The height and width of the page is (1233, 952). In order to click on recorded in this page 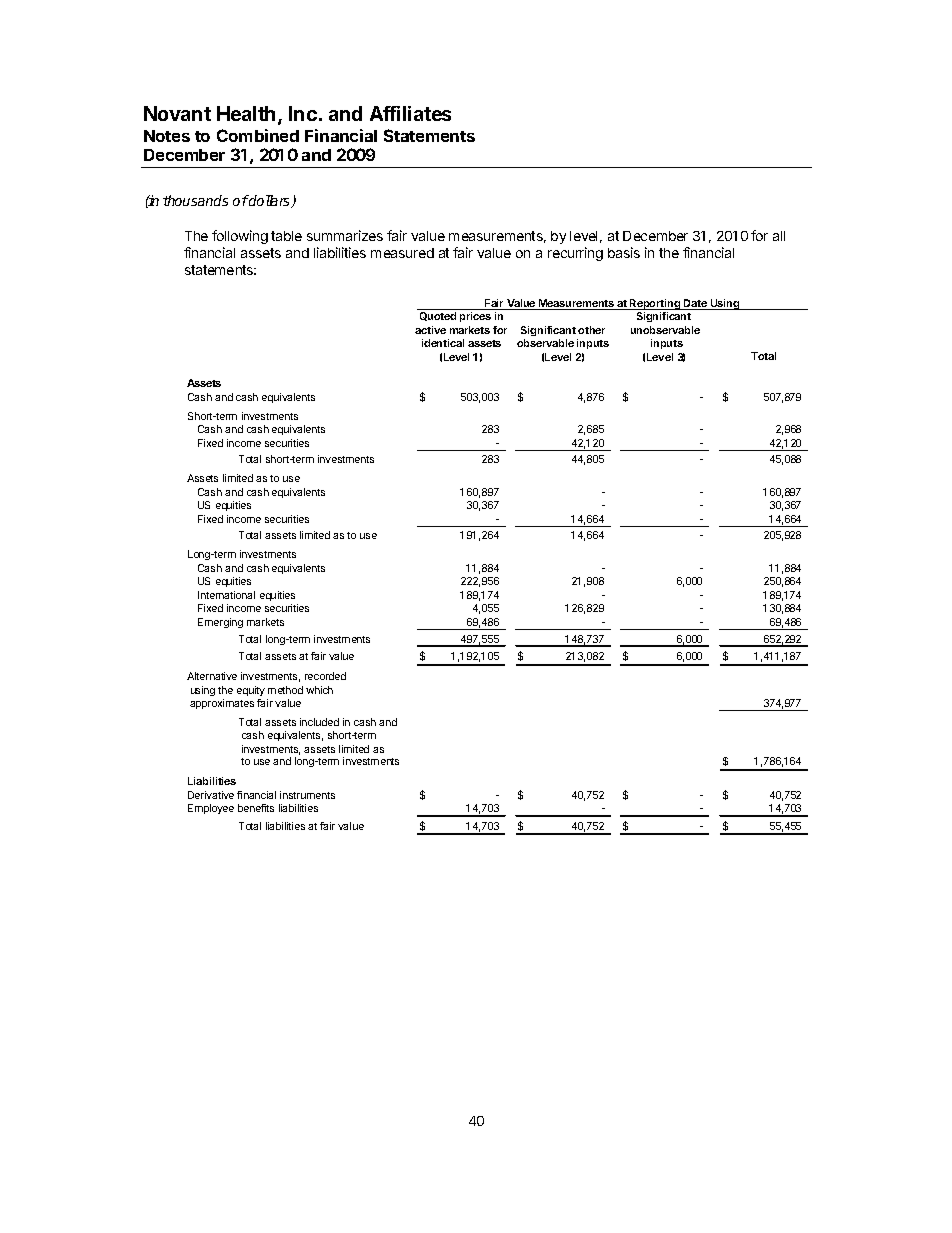, I will do `click(325, 676)`.
